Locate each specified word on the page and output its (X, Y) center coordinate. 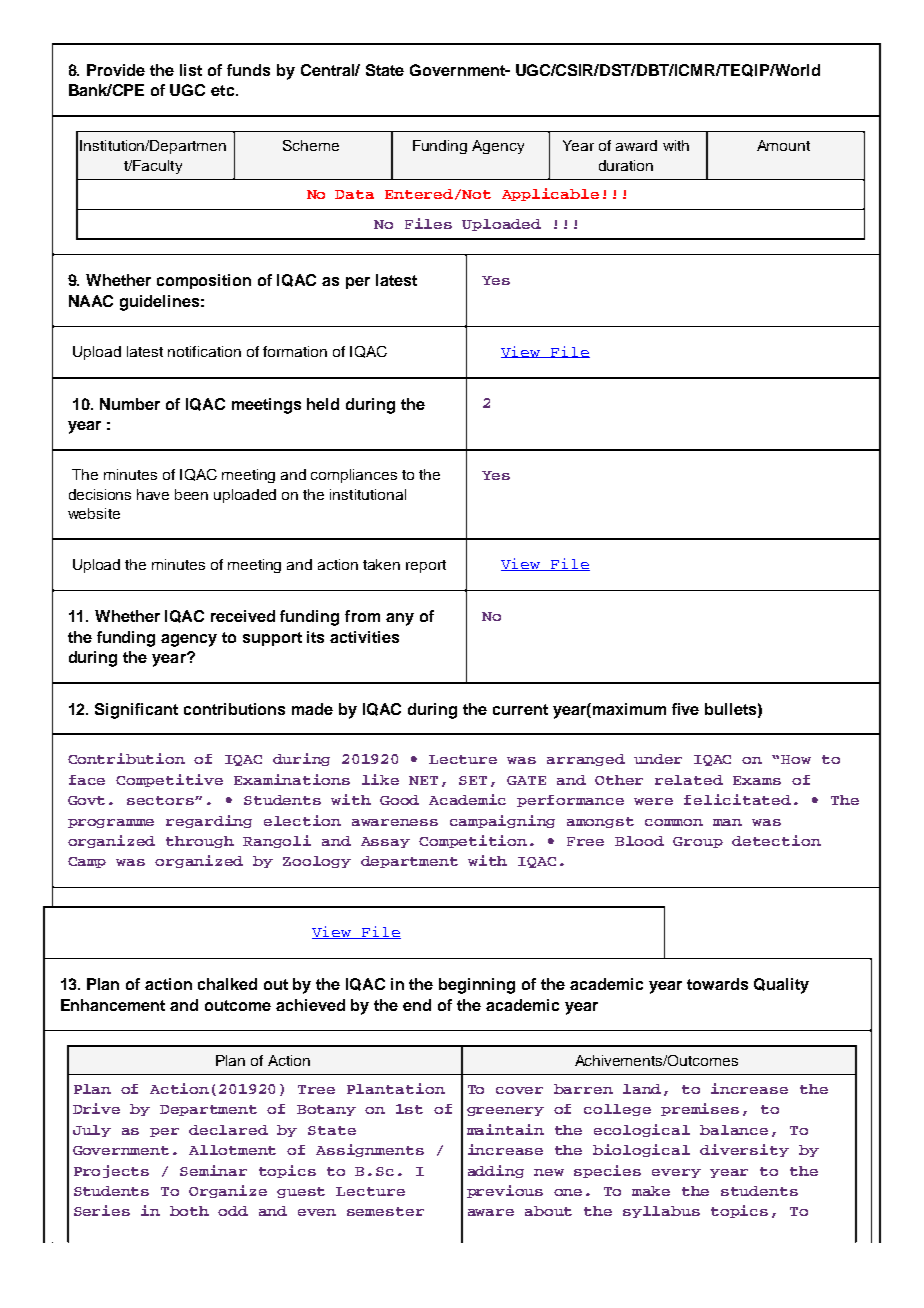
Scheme (311, 145)
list (191, 70)
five (685, 709)
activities (364, 637)
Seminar (213, 1170)
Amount (783, 145)
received (243, 616)
